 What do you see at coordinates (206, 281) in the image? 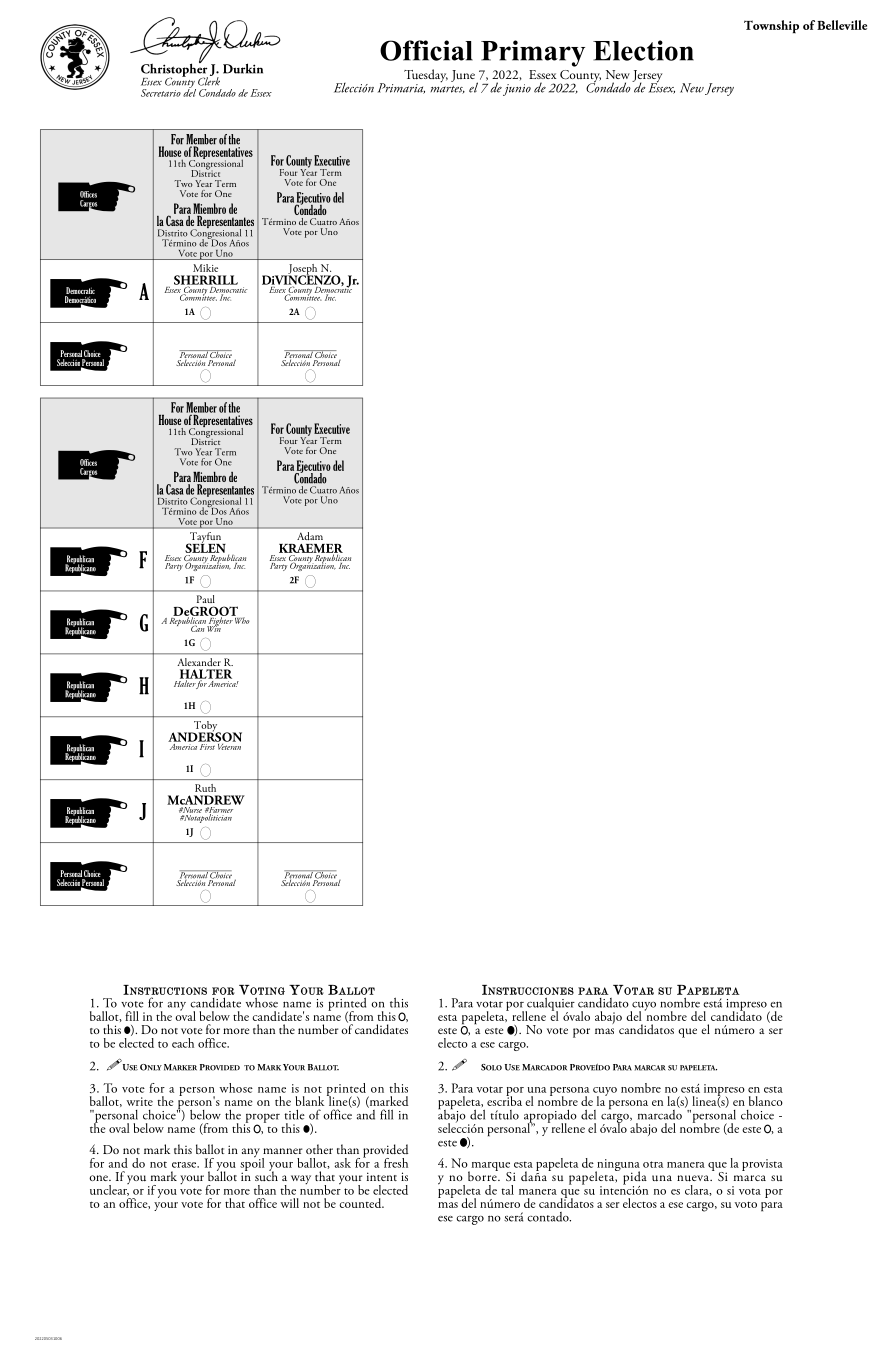
I see `SHERRILL` at bounding box center [206, 281].
